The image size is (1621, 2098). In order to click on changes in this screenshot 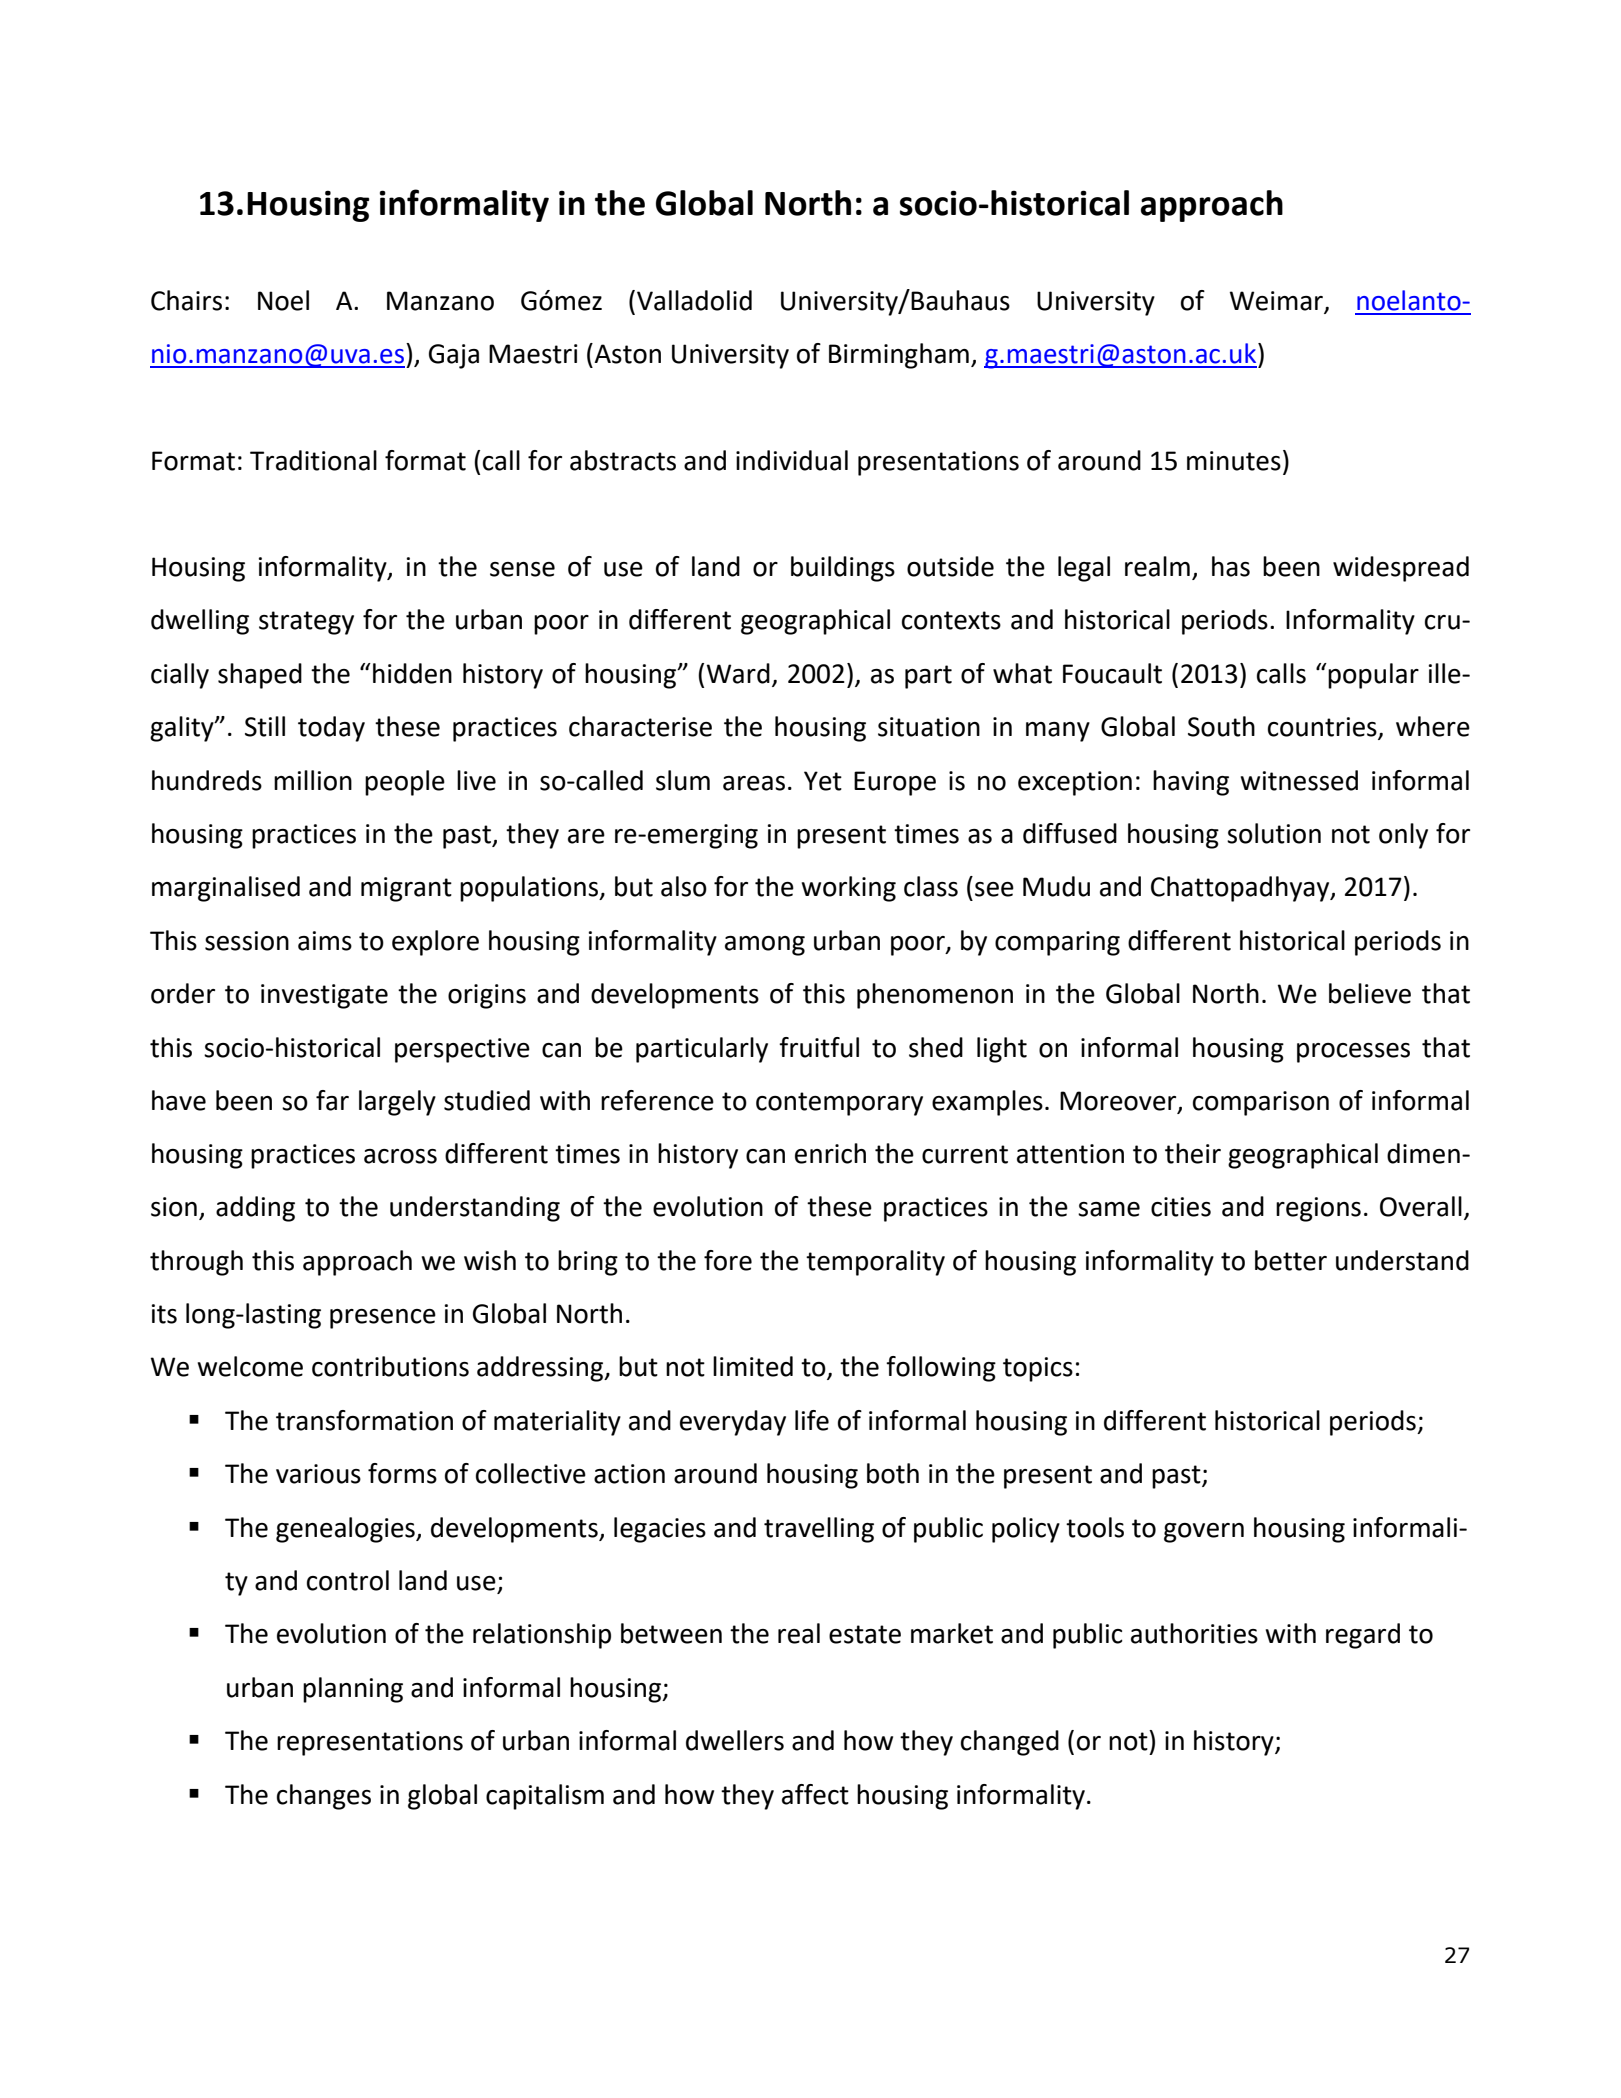, I will do `click(324, 1797)`.
